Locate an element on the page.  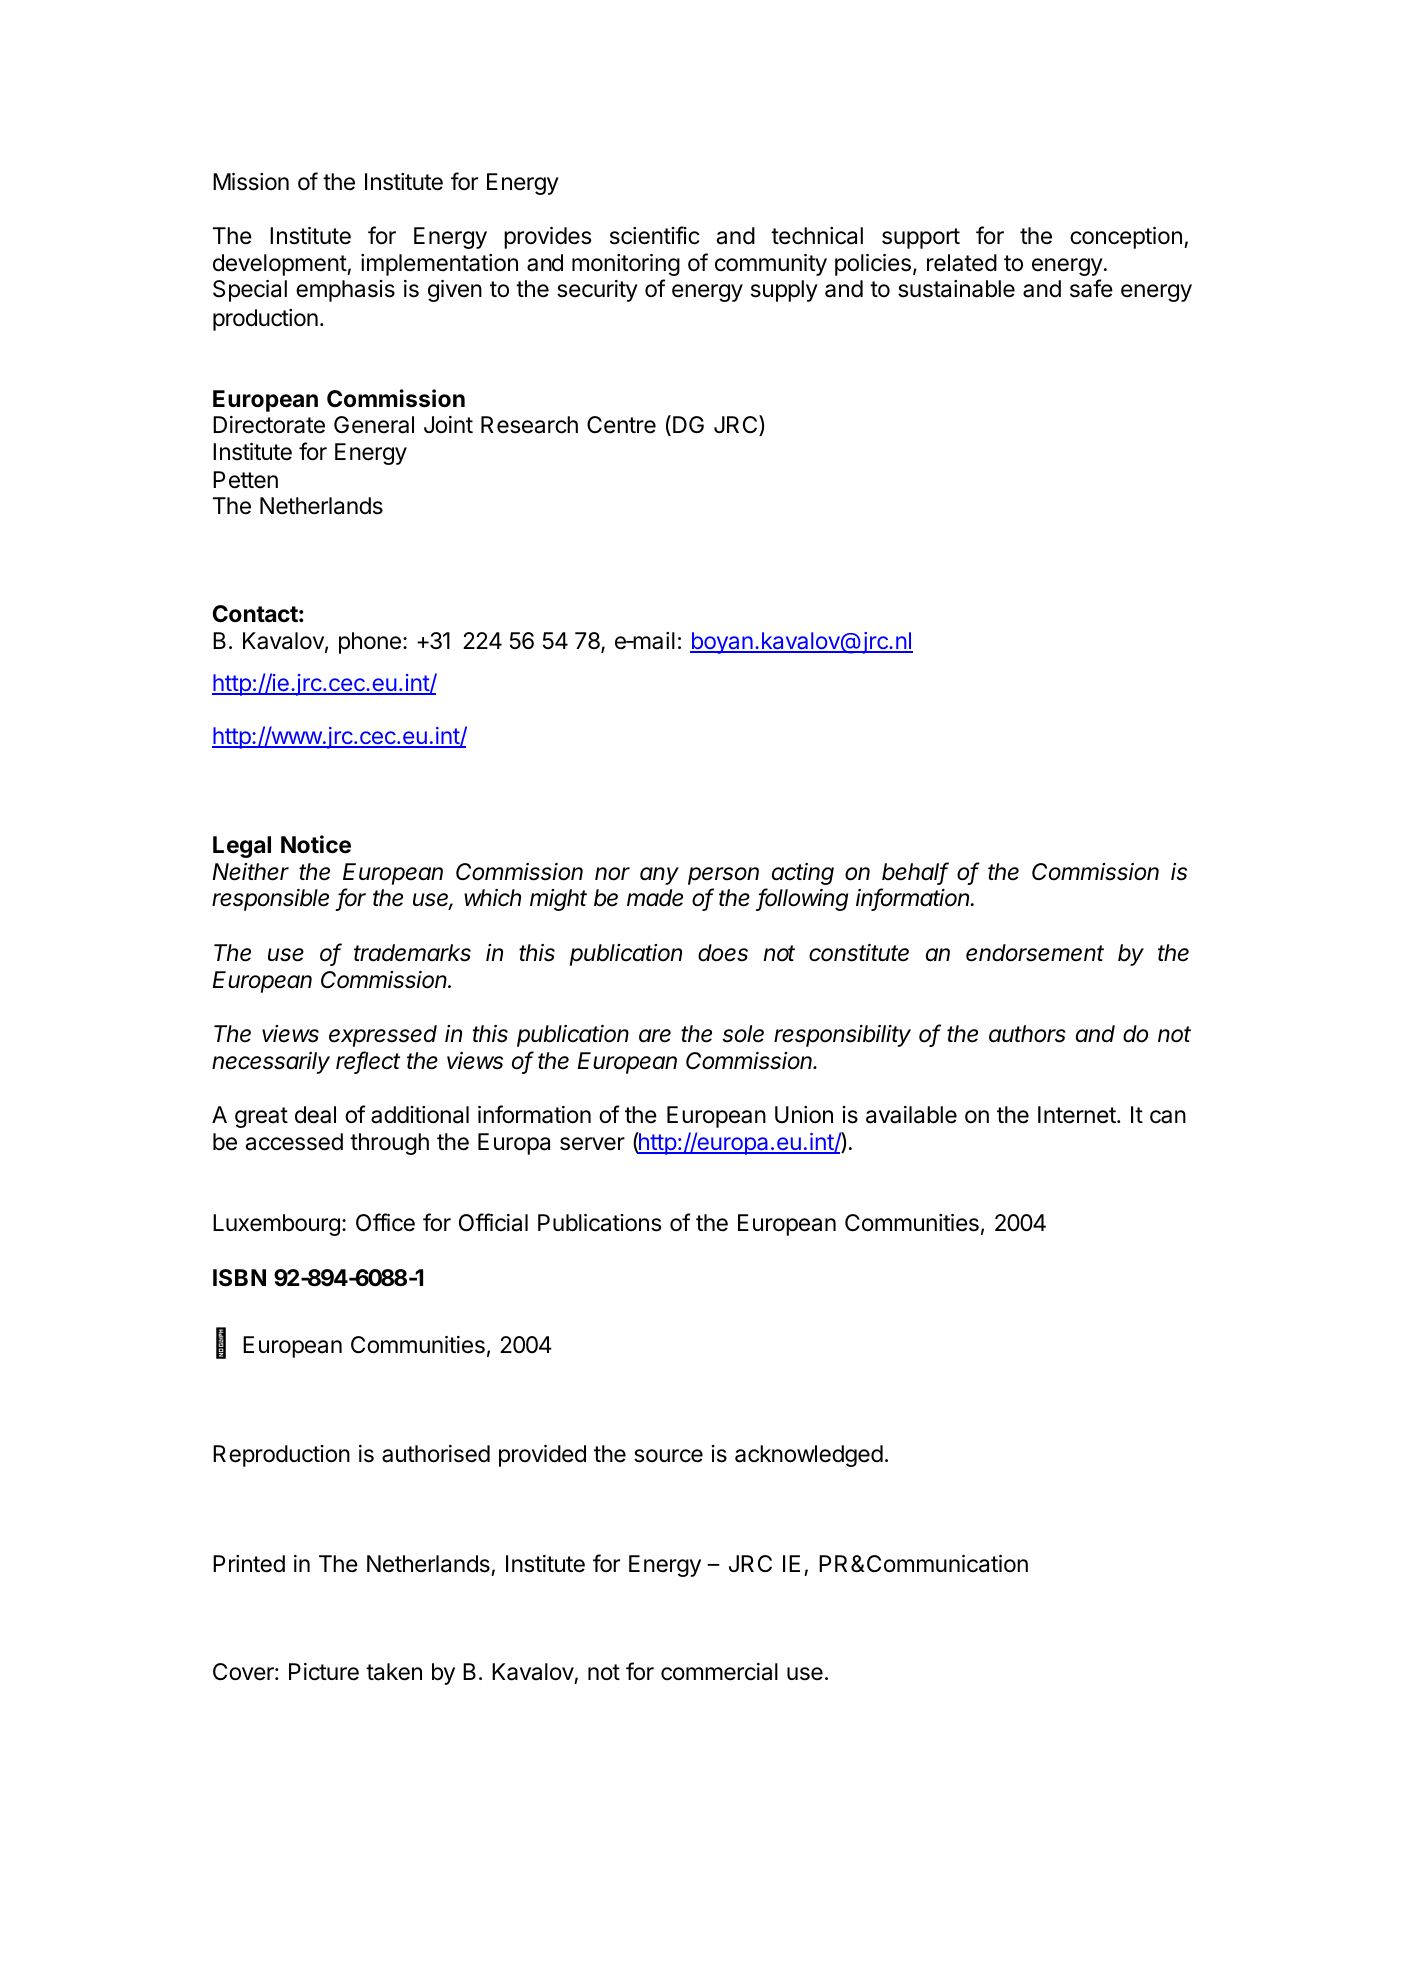
Picture is located at coordinates (324, 1672).
